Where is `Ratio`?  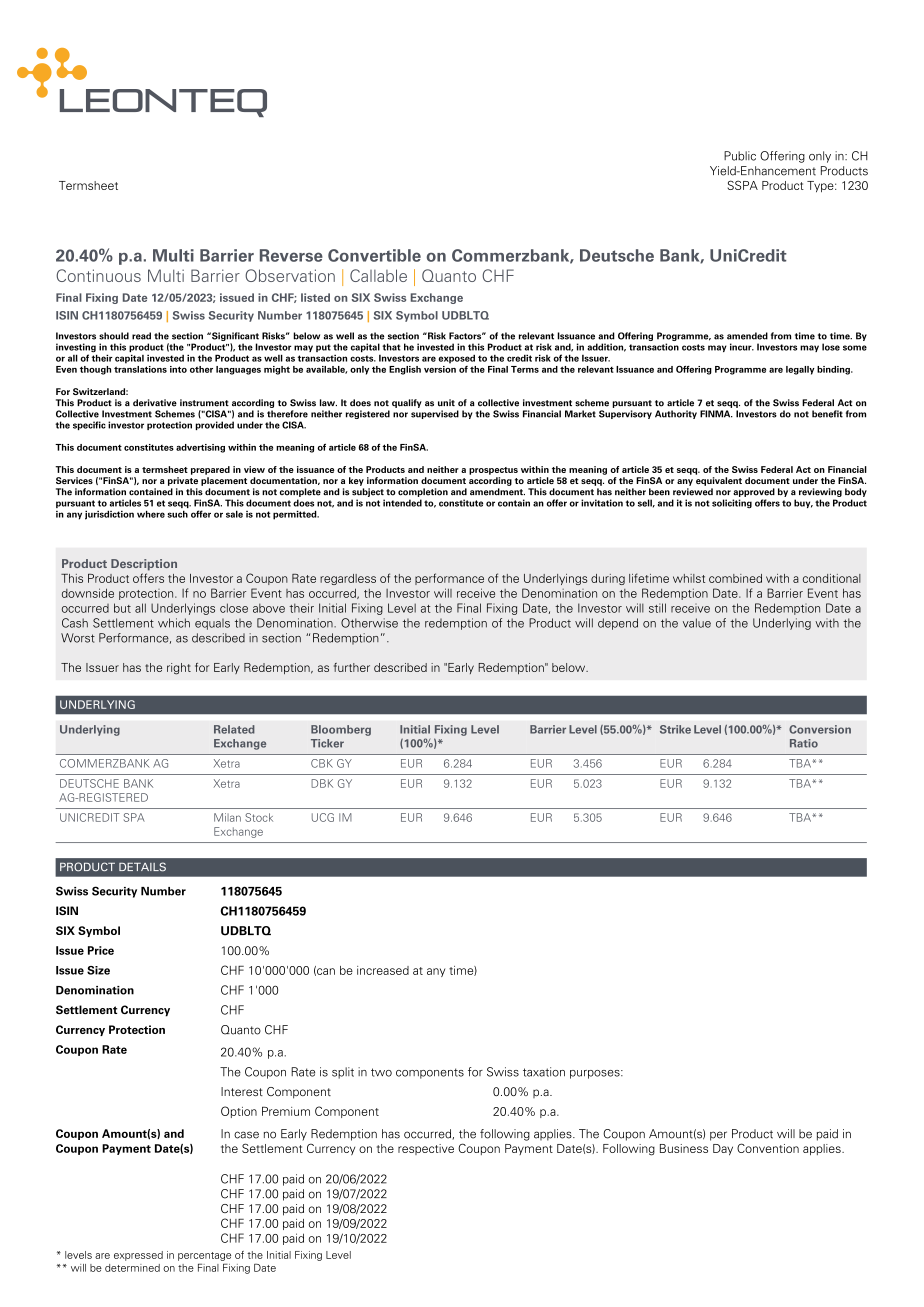 Ratio is located at coordinates (804, 743).
